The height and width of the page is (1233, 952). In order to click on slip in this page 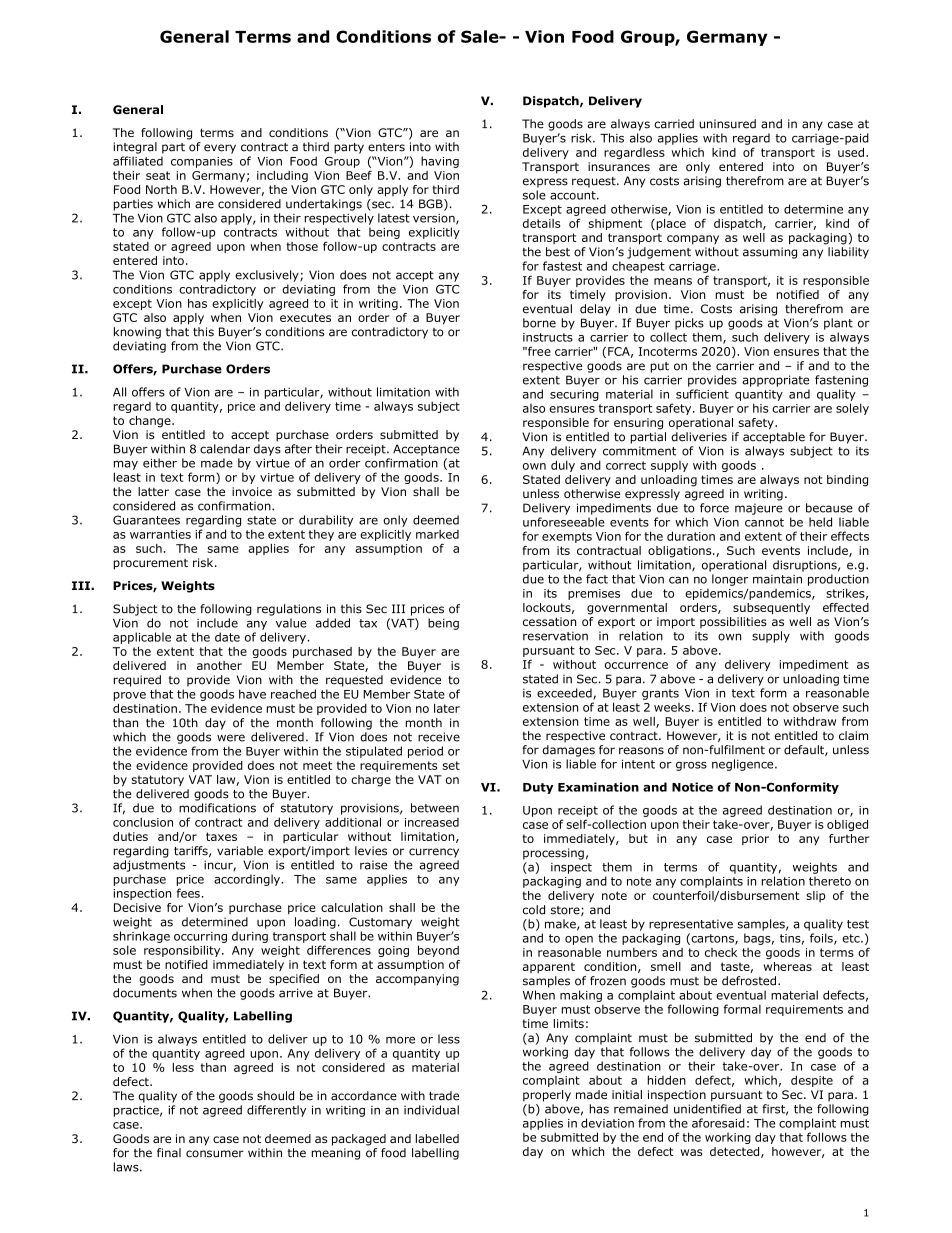, I will do `click(815, 896)`.
